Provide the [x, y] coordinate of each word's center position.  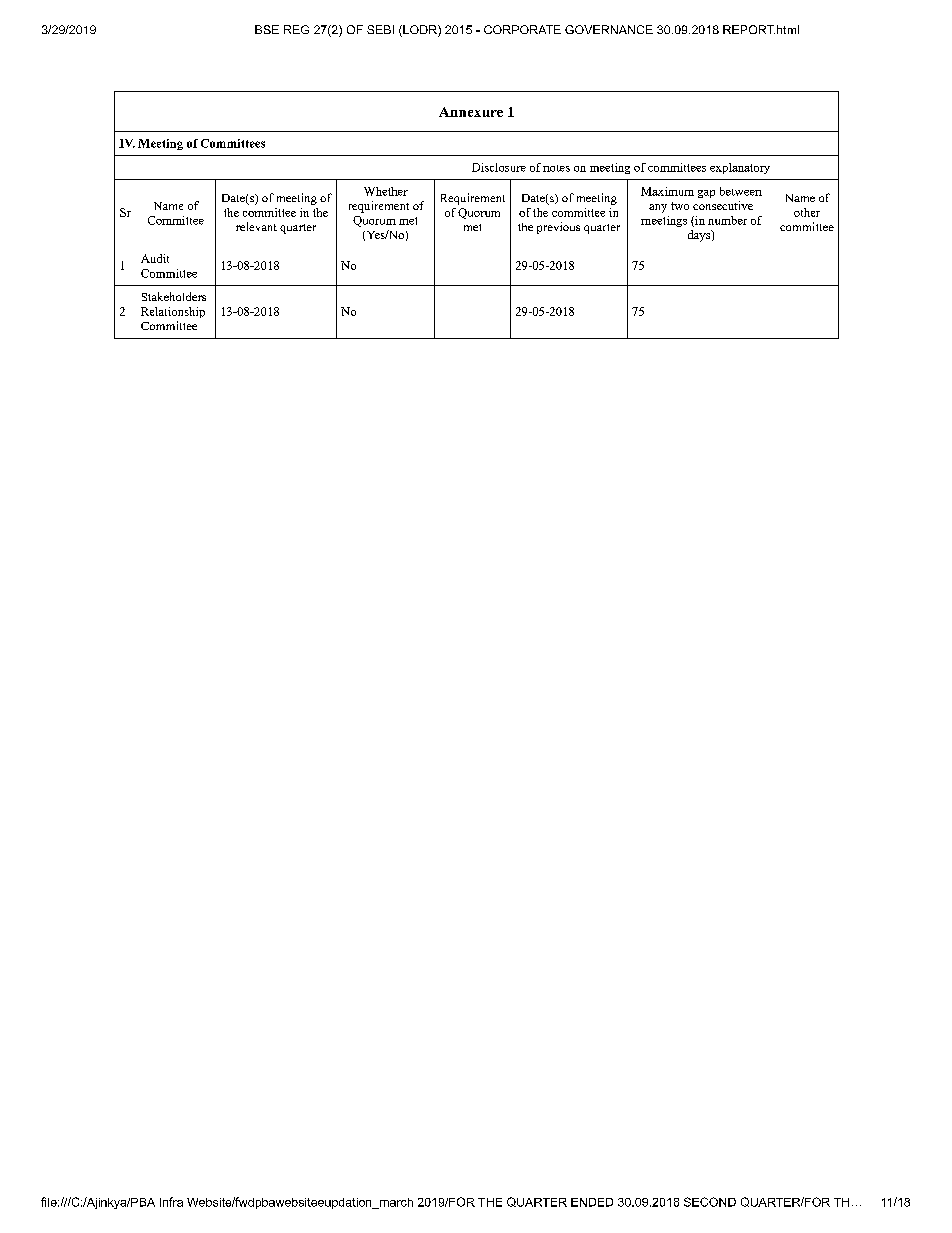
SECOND [710, 1202]
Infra [171, 1202]
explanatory [740, 168]
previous [558, 228]
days [700, 236]
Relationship [173, 312]
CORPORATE [522, 29]
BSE [267, 29]
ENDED [592, 1202]
